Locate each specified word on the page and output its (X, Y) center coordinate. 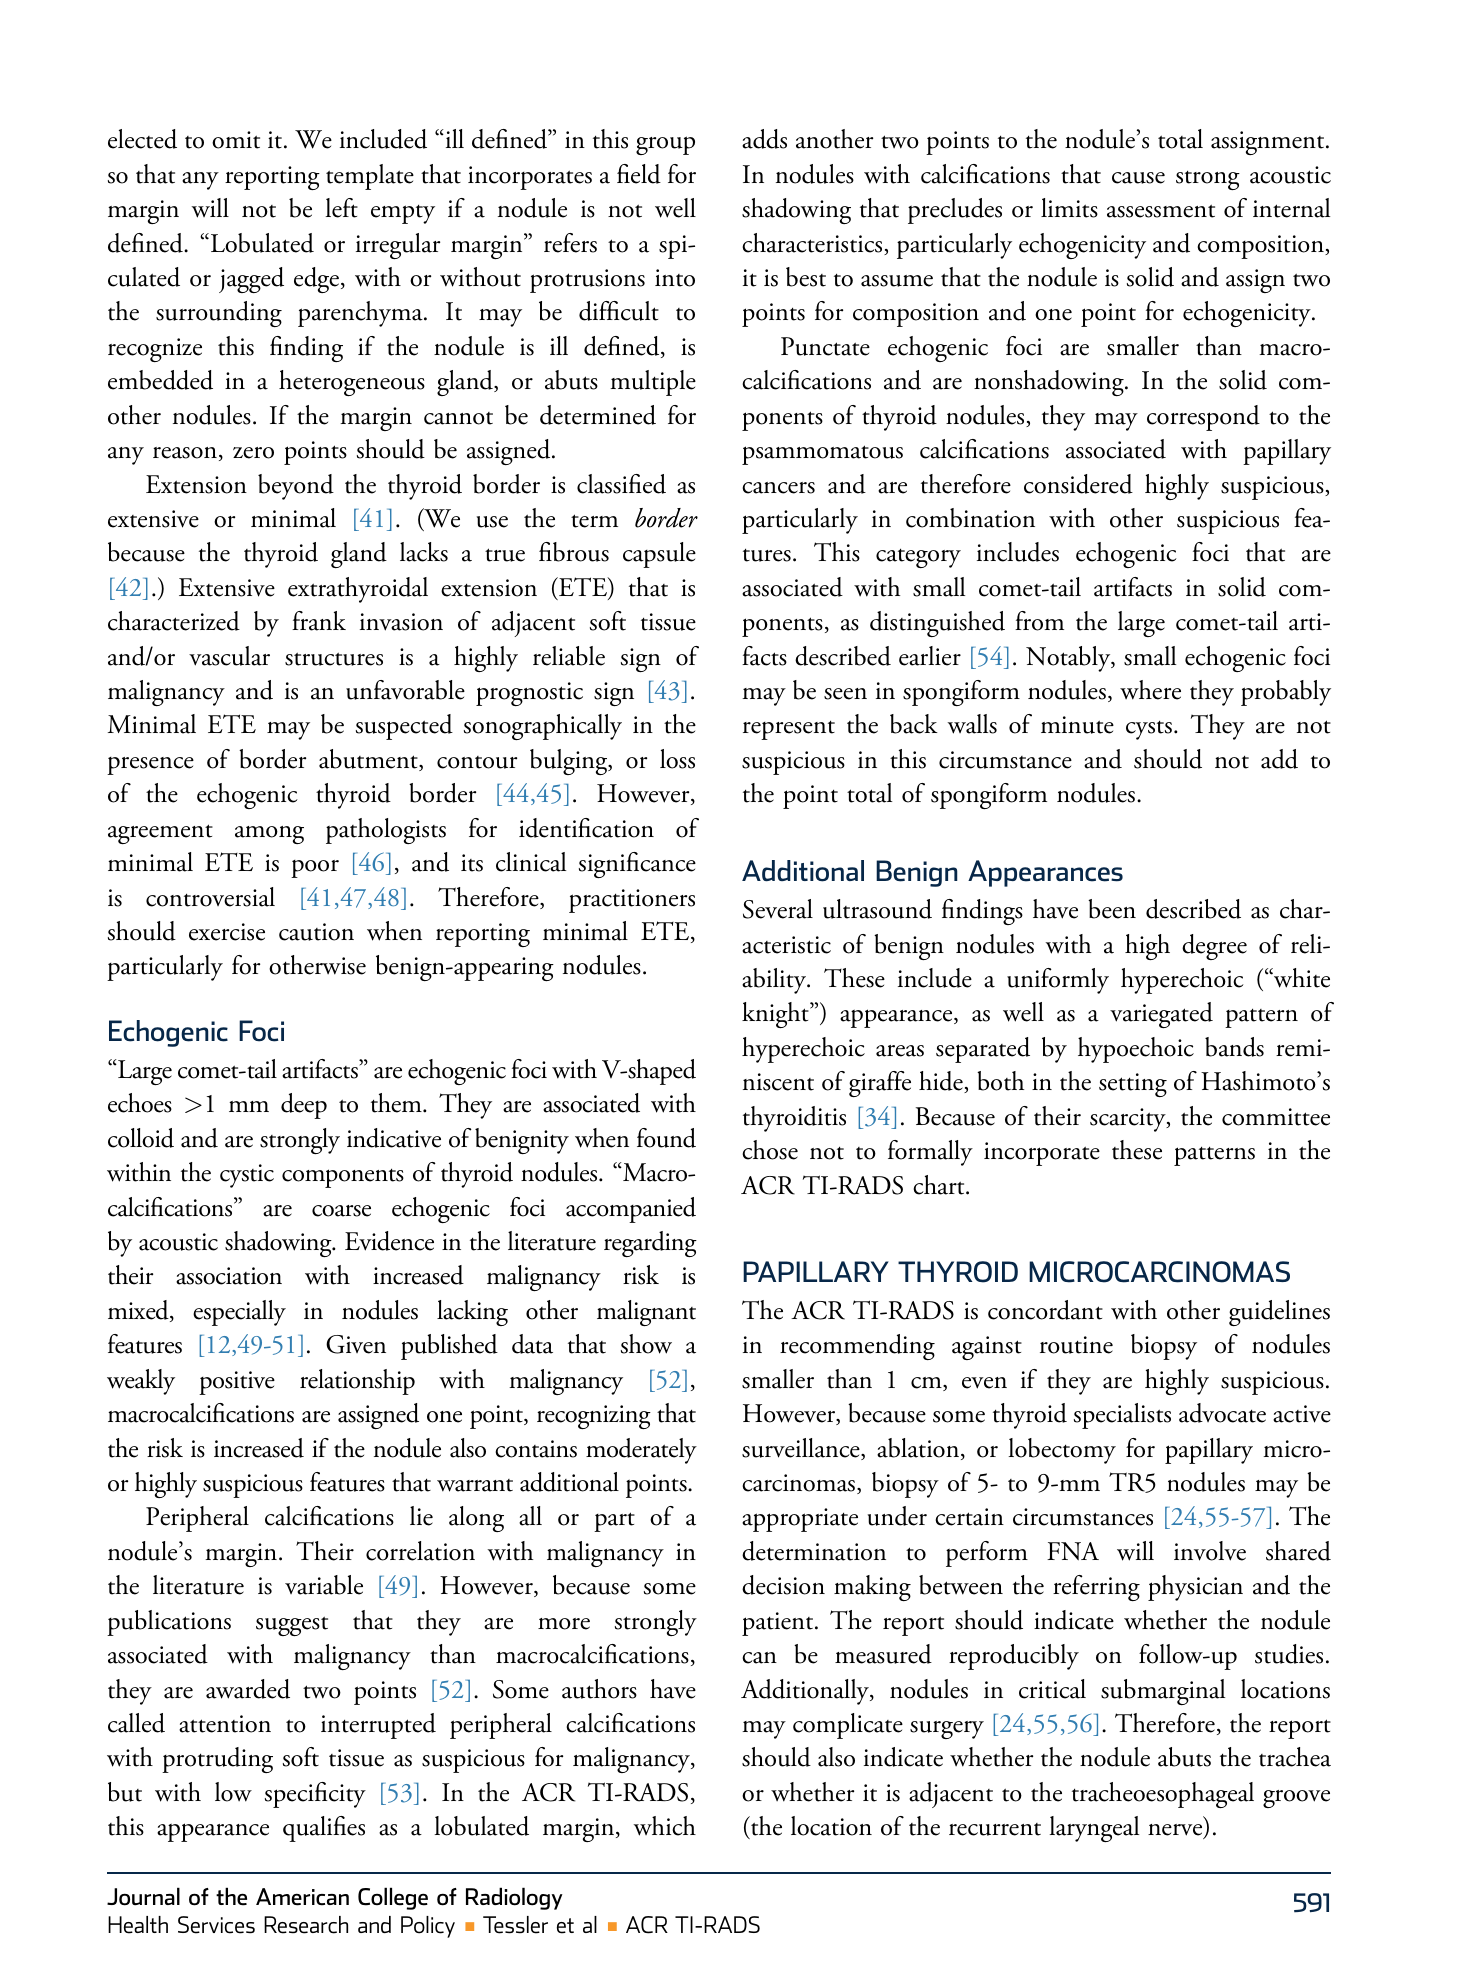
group (665, 145)
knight (776, 1015)
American (302, 1897)
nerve (1176, 1831)
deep (304, 1106)
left (341, 208)
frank (319, 621)
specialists (1122, 1416)
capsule (659, 555)
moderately (641, 1451)
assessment (1161, 211)
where (1150, 690)
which (664, 1826)
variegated (1161, 1015)
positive (237, 1383)
